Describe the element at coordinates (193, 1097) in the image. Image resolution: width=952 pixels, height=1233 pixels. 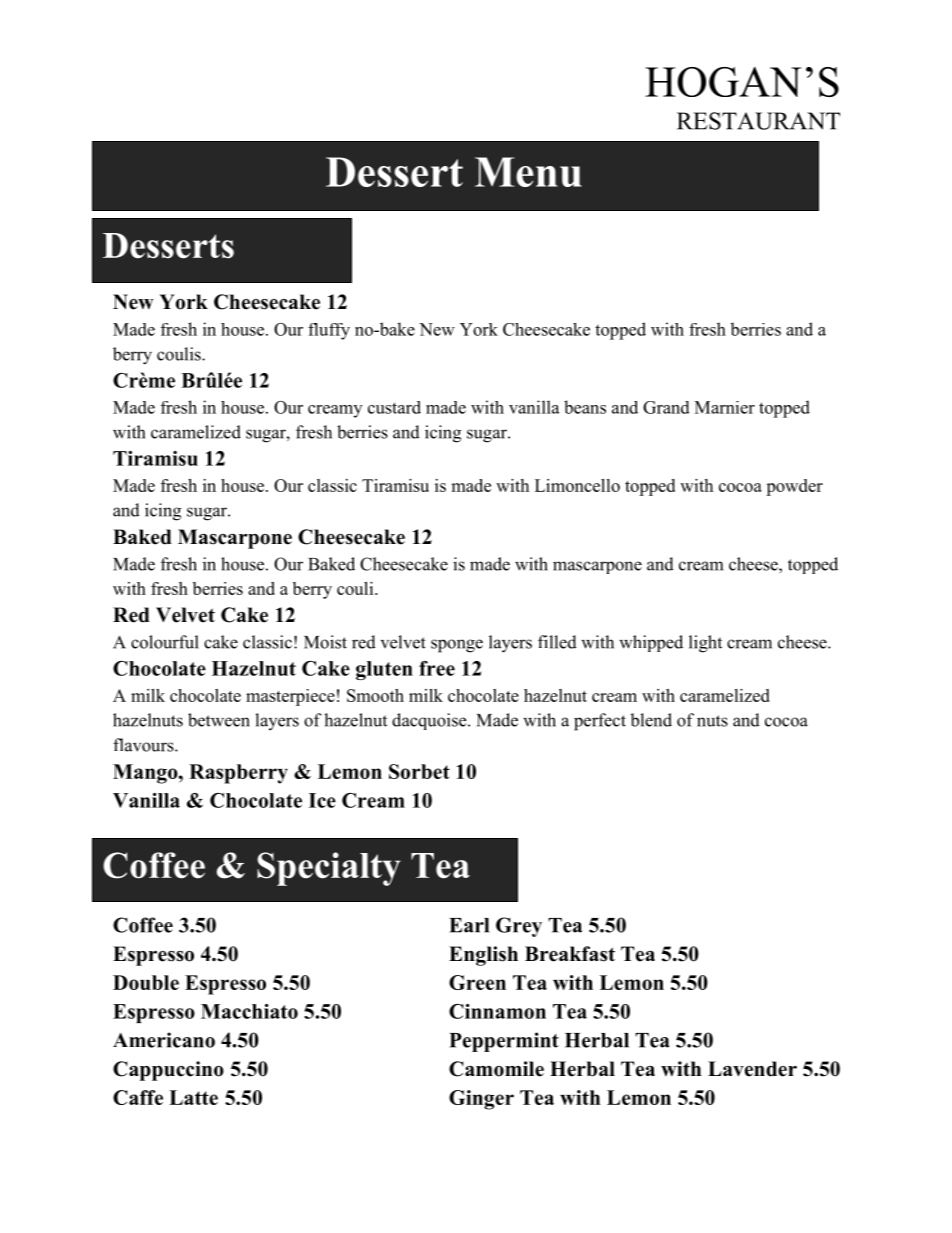
I see `Latte` at that location.
